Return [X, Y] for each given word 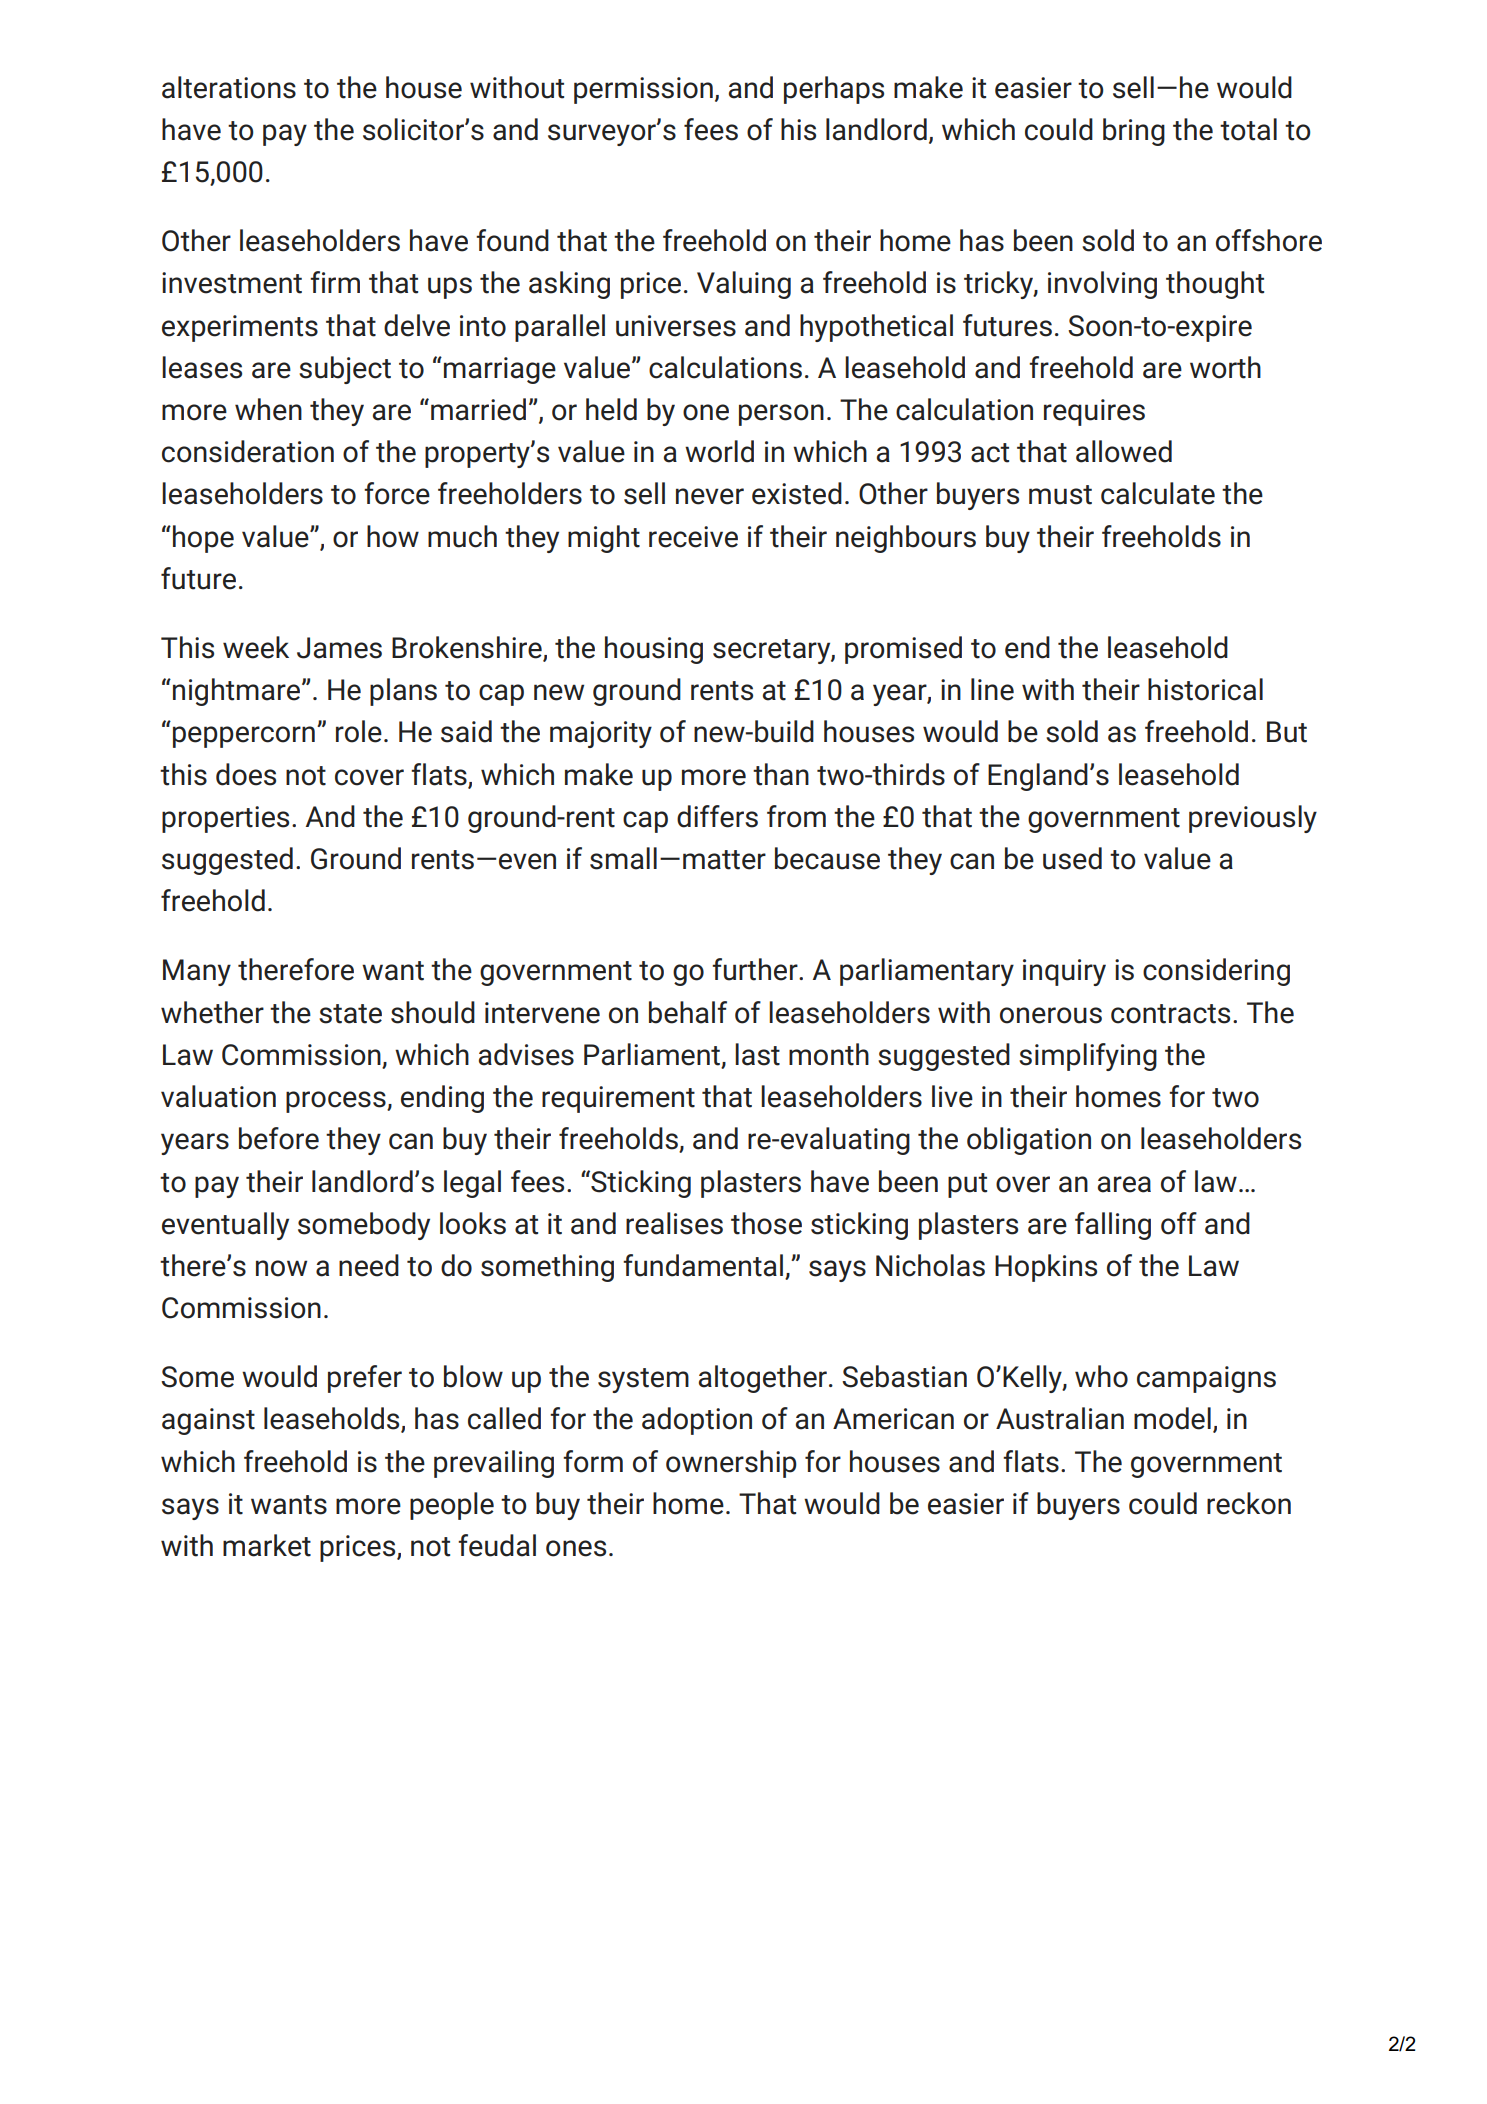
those [766, 1223]
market [267, 1545]
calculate [1158, 493]
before [279, 1138]
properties [225, 819]
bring [1134, 132]
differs [717, 816]
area [1124, 1184]
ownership [731, 1464]
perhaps [834, 90]
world [719, 451]
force [397, 493]
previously [1253, 819]
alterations [229, 87]
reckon [1249, 1503]
